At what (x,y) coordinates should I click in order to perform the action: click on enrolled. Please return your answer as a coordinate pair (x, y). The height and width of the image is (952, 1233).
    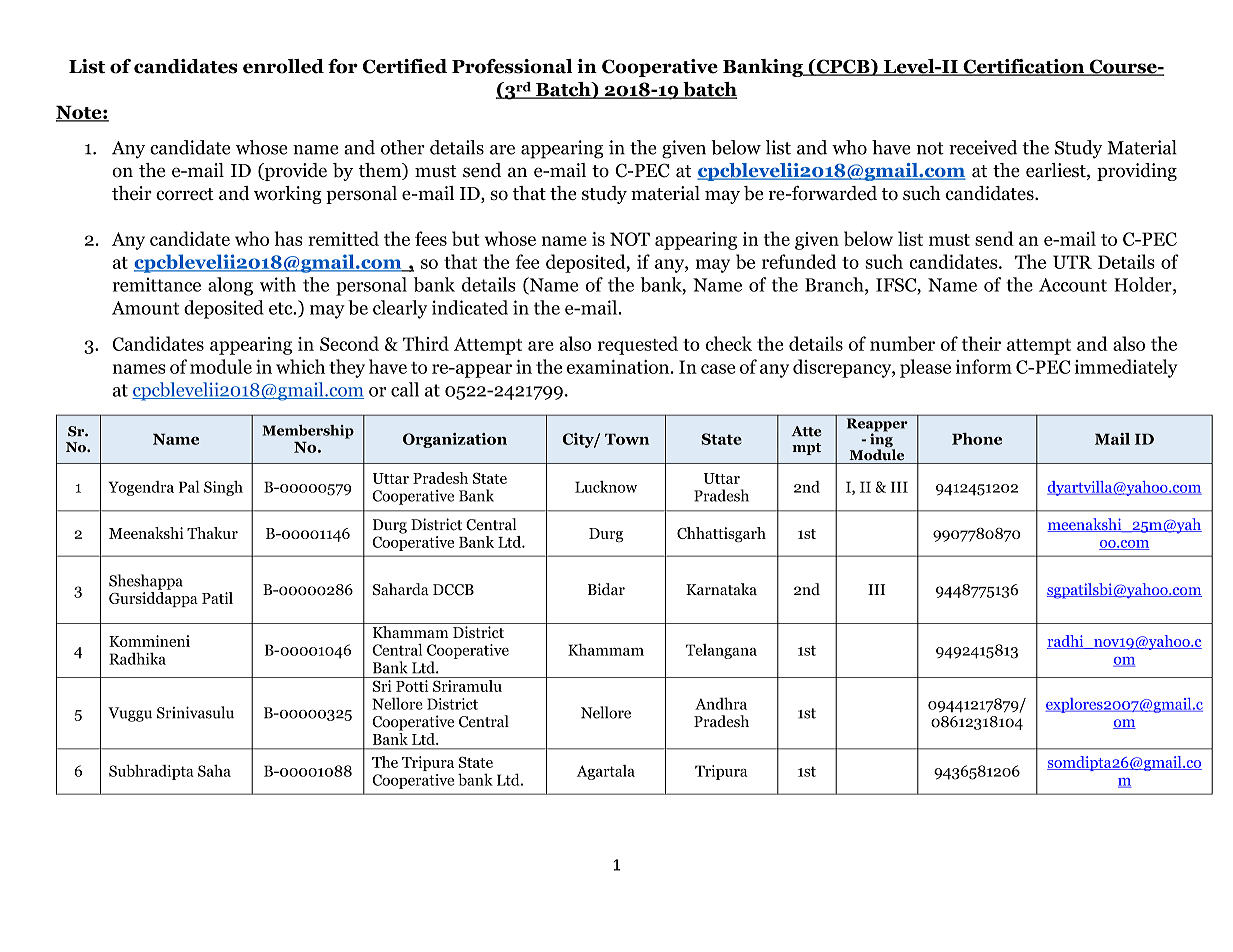
    Looking at the image, I should click on (283, 66).
